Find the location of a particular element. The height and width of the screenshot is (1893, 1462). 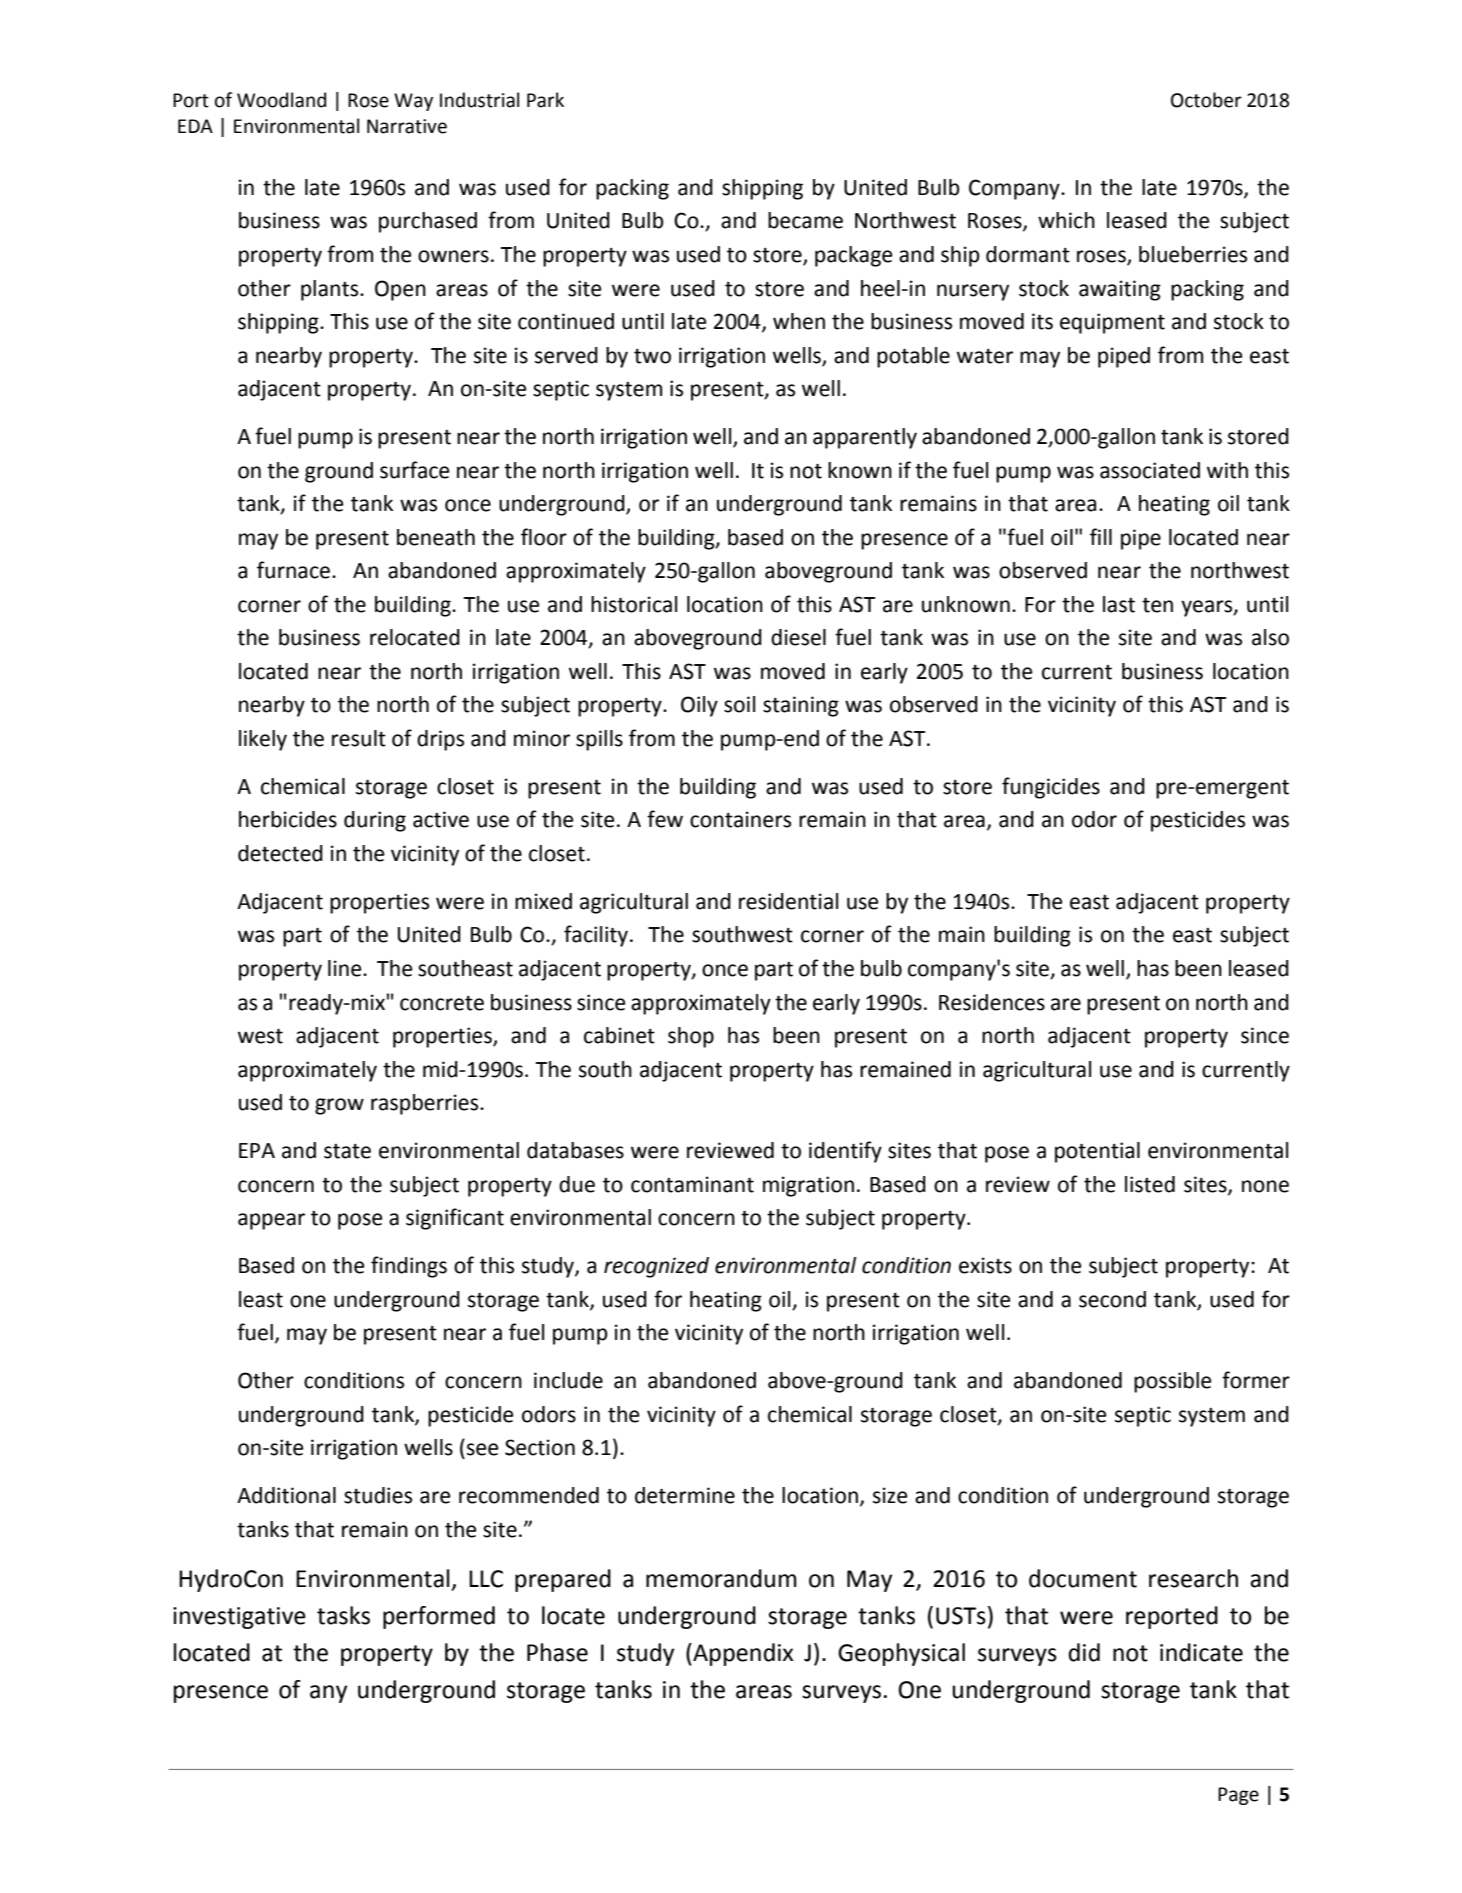

tasks is located at coordinates (343, 1615).
